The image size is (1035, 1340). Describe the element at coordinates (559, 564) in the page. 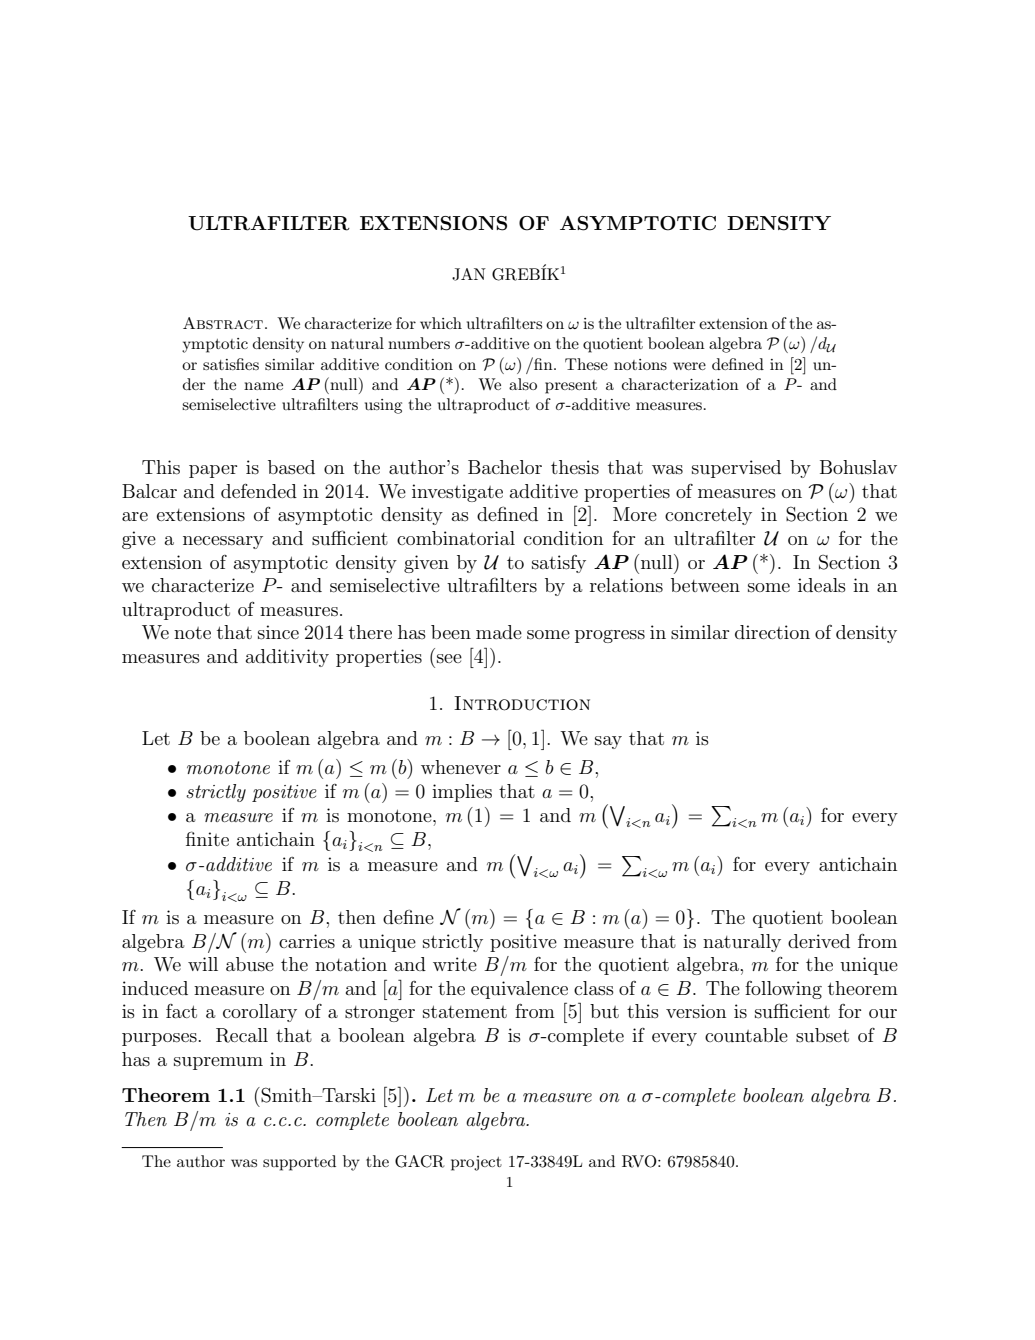

I see `satisfy` at that location.
